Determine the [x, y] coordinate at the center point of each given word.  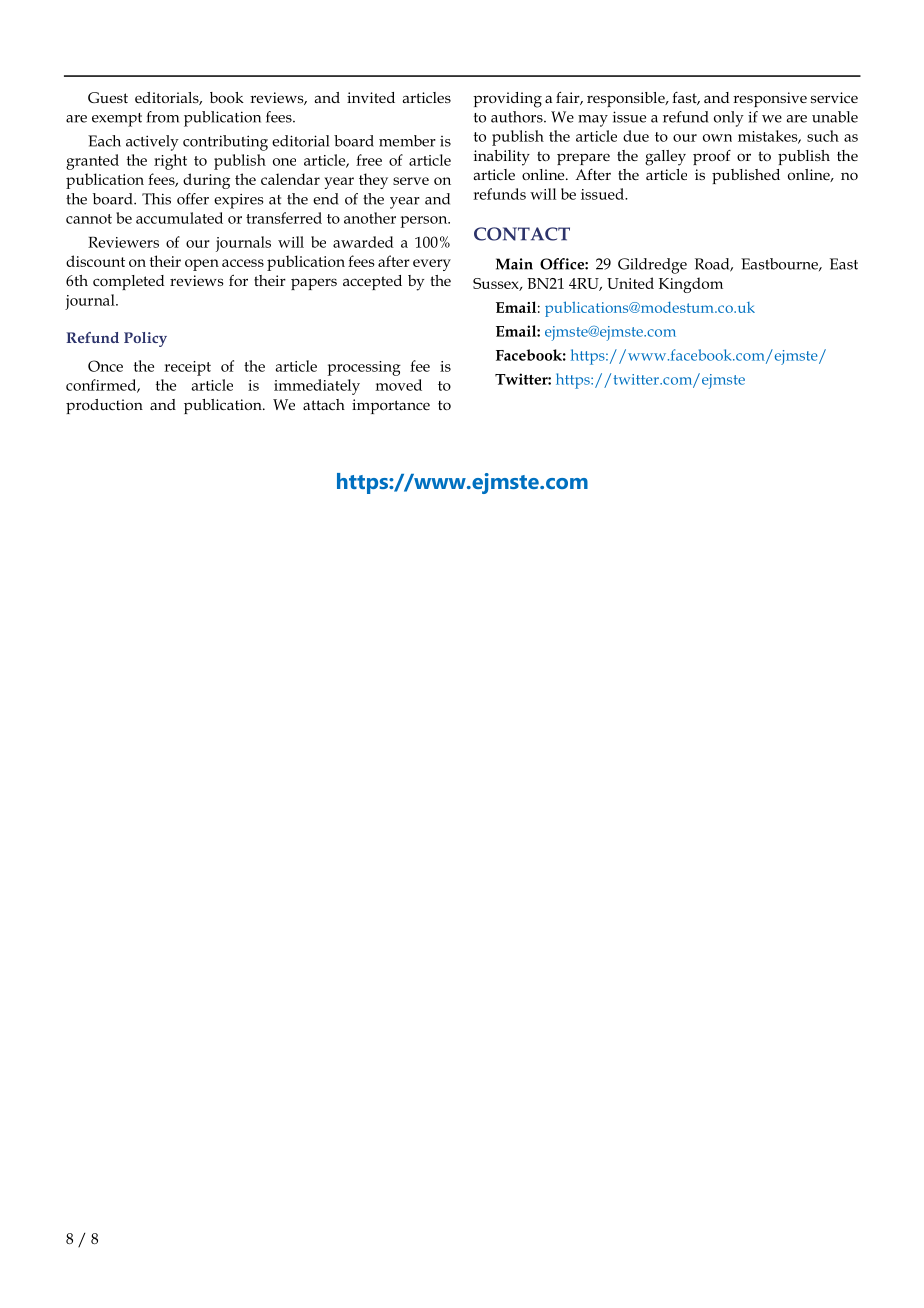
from [163, 117]
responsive [770, 99]
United [630, 283]
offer [193, 199]
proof [712, 157]
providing [507, 100]
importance [391, 406]
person [425, 222]
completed [128, 282]
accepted [372, 282]
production [104, 406]
